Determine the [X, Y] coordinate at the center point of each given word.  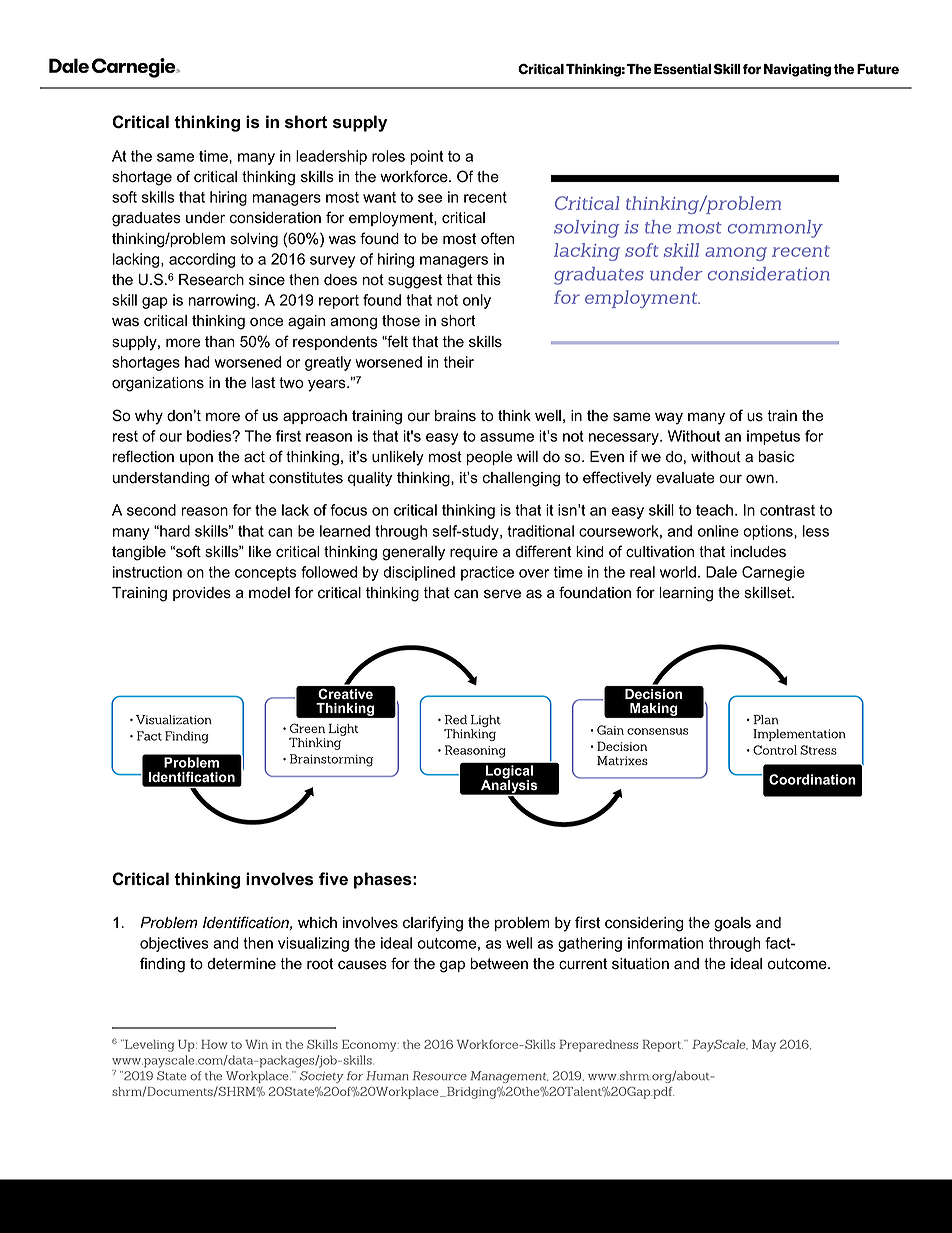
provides [202, 594]
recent [485, 197]
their [459, 362]
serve [502, 594]
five [333, 879]
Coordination [812, 779]
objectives [174, 944]
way [669, 418]
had [197, 362]
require [474, 553]
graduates [146, 219]
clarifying [433, 924]
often [497, 238]
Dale [721, 572]
